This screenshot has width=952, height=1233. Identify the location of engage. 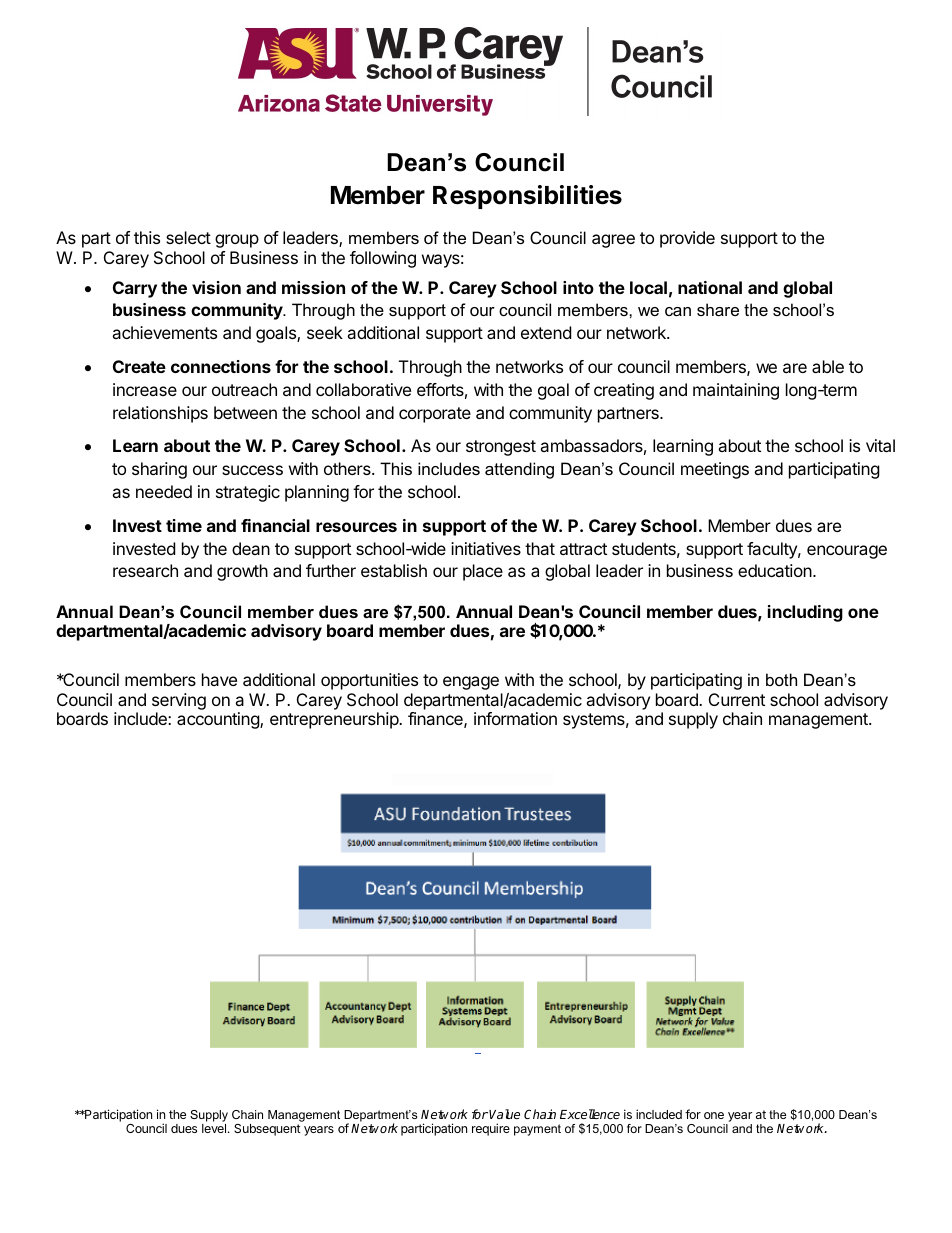
(471, 683).
